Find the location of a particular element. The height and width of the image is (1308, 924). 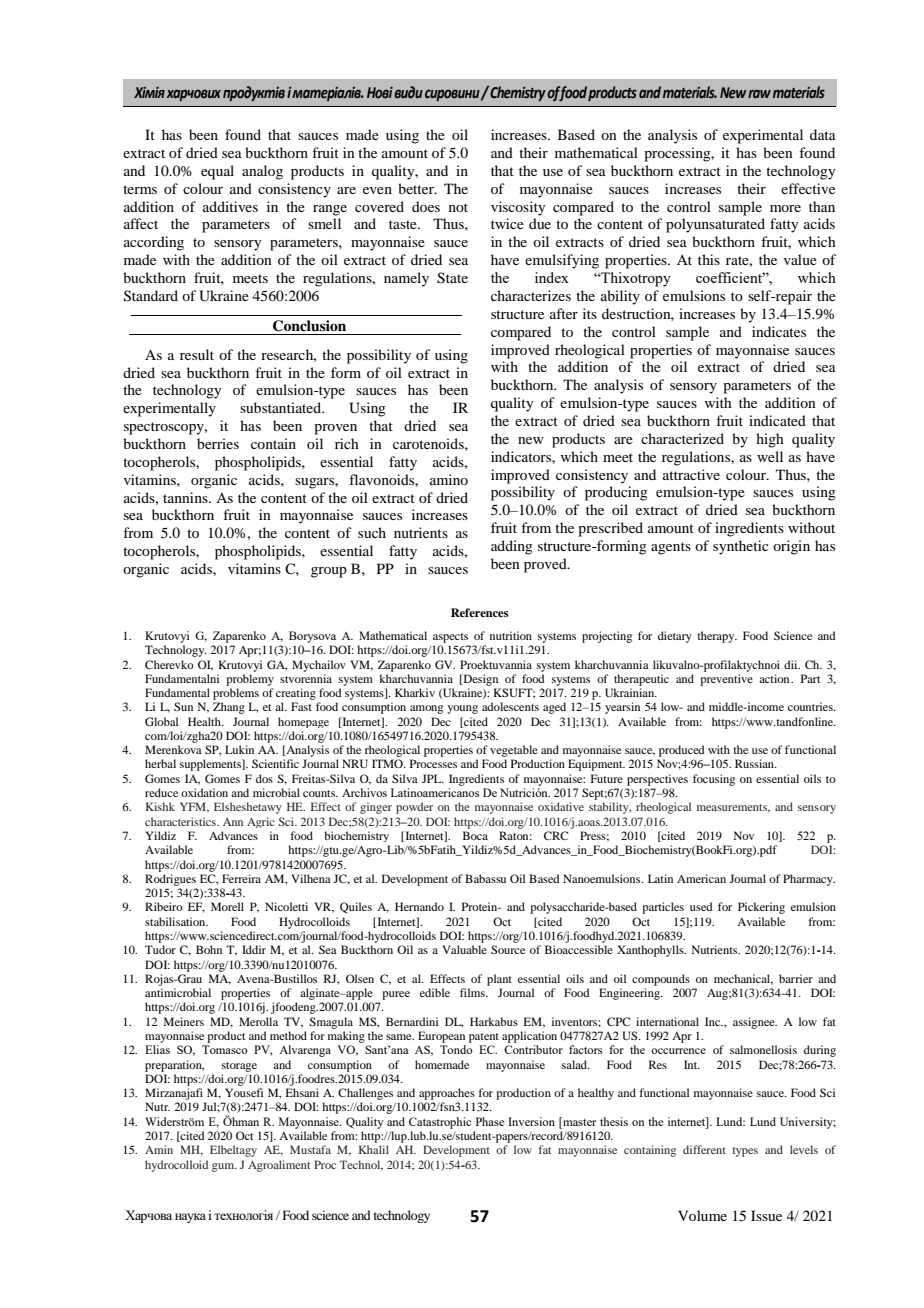

after is located at coordinates (564, 313).
